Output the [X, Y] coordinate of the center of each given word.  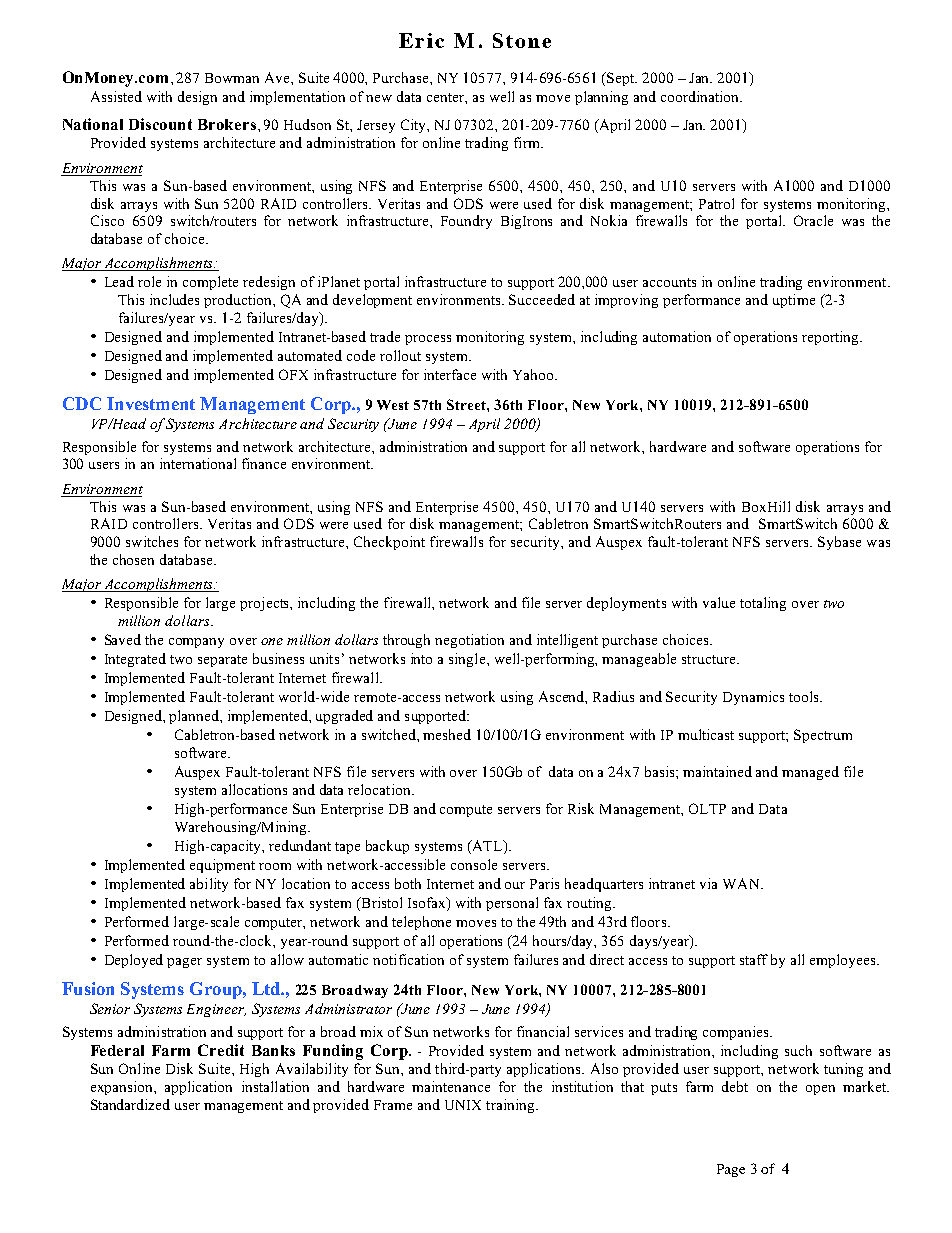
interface [450, 374]
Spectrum [823, 736]
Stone [522, 40]
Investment [151, 403]
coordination [701, 96]
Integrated [135, 660]
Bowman [232, 78]
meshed [447, 734]
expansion [123, 1088]
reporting [831, 338]
